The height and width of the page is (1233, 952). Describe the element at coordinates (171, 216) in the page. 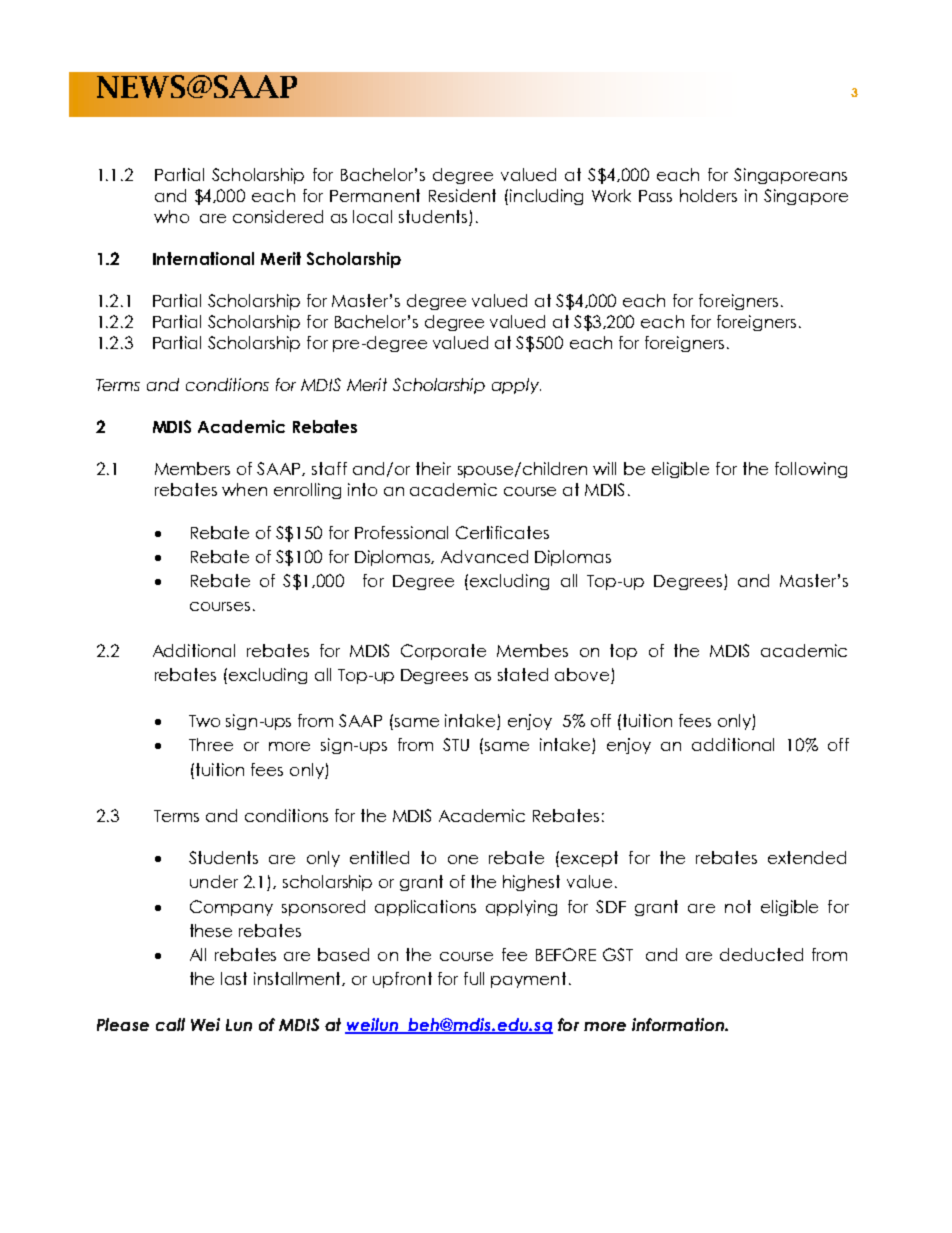

I see `who` at that location.
